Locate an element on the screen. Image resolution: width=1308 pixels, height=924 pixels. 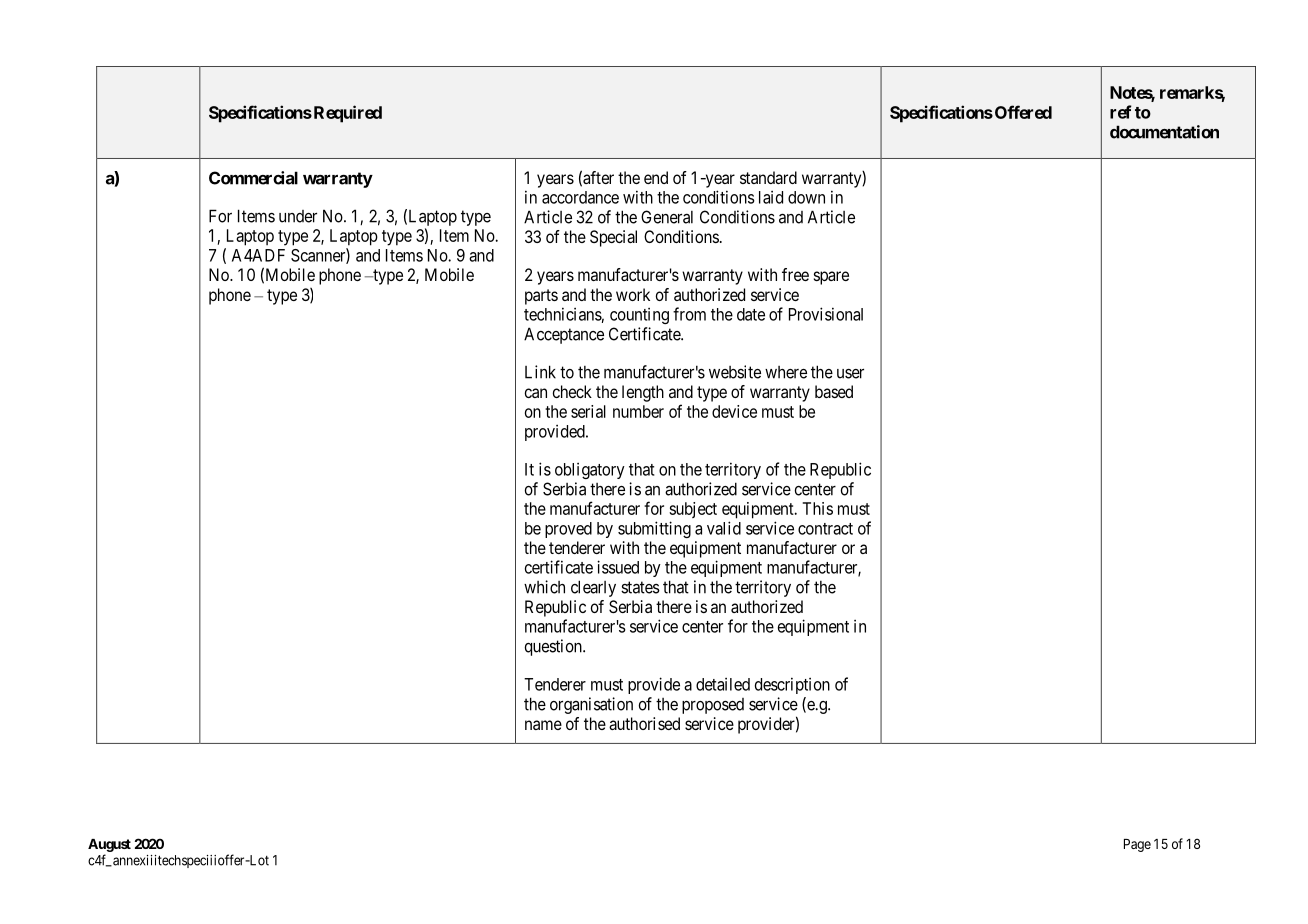
detailed is located at coordinates (723, 684).
